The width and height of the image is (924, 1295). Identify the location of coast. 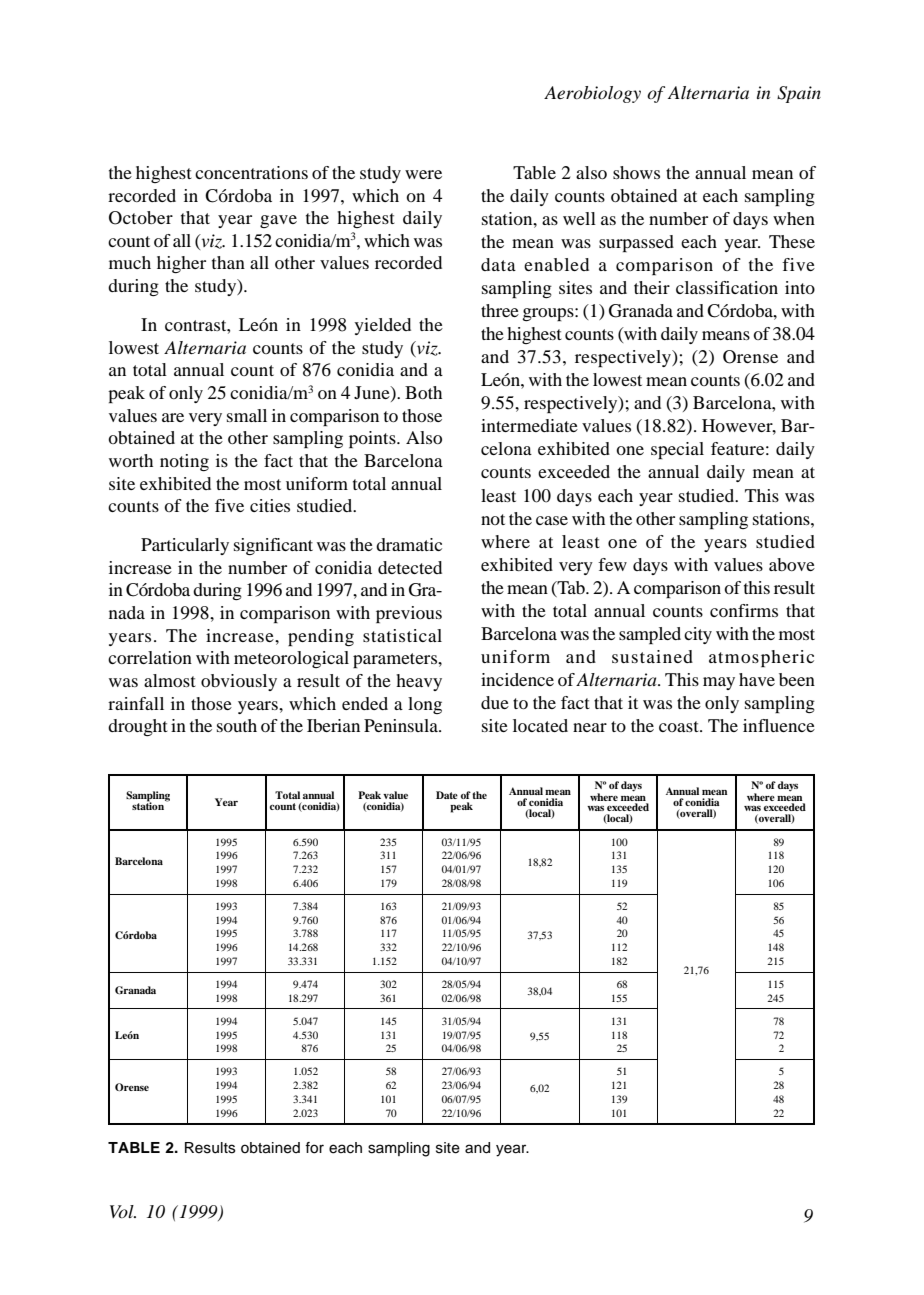
(680, 726).
